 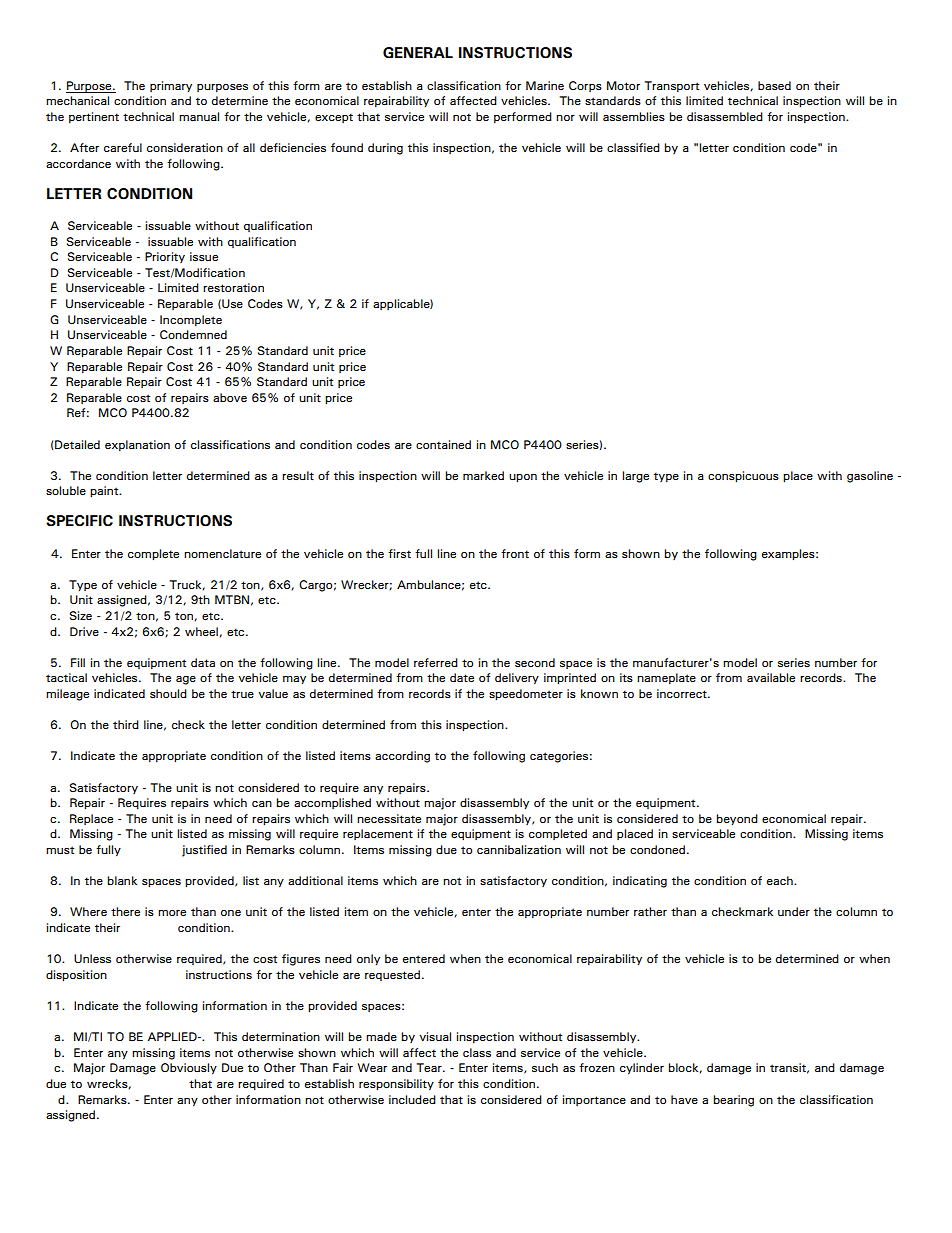 What do you see at coordinates (672, 86) in the screenshot?
I see `Transport` at bounding box center [672, 86].
